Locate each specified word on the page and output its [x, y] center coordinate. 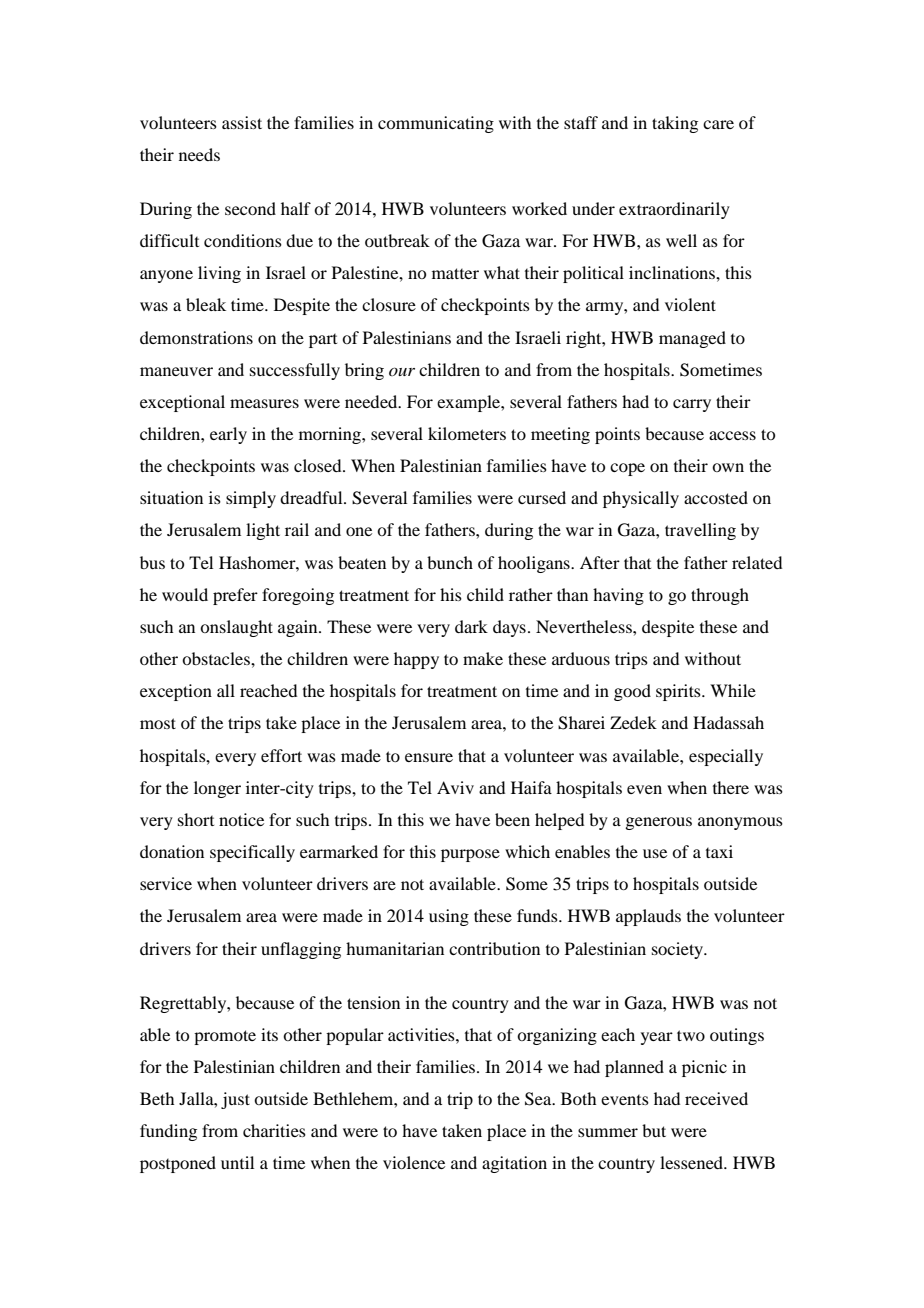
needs [199, 154]
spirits [679, 692]
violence [414, 1162]
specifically [252, 853]
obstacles [217, 658]
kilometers [467, 433]
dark [471, 626]
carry [692, 405]
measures [264, 403]
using [449, 917]
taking [675, 124]
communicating [436, 124]
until [237, 1162]
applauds [648, 917]
